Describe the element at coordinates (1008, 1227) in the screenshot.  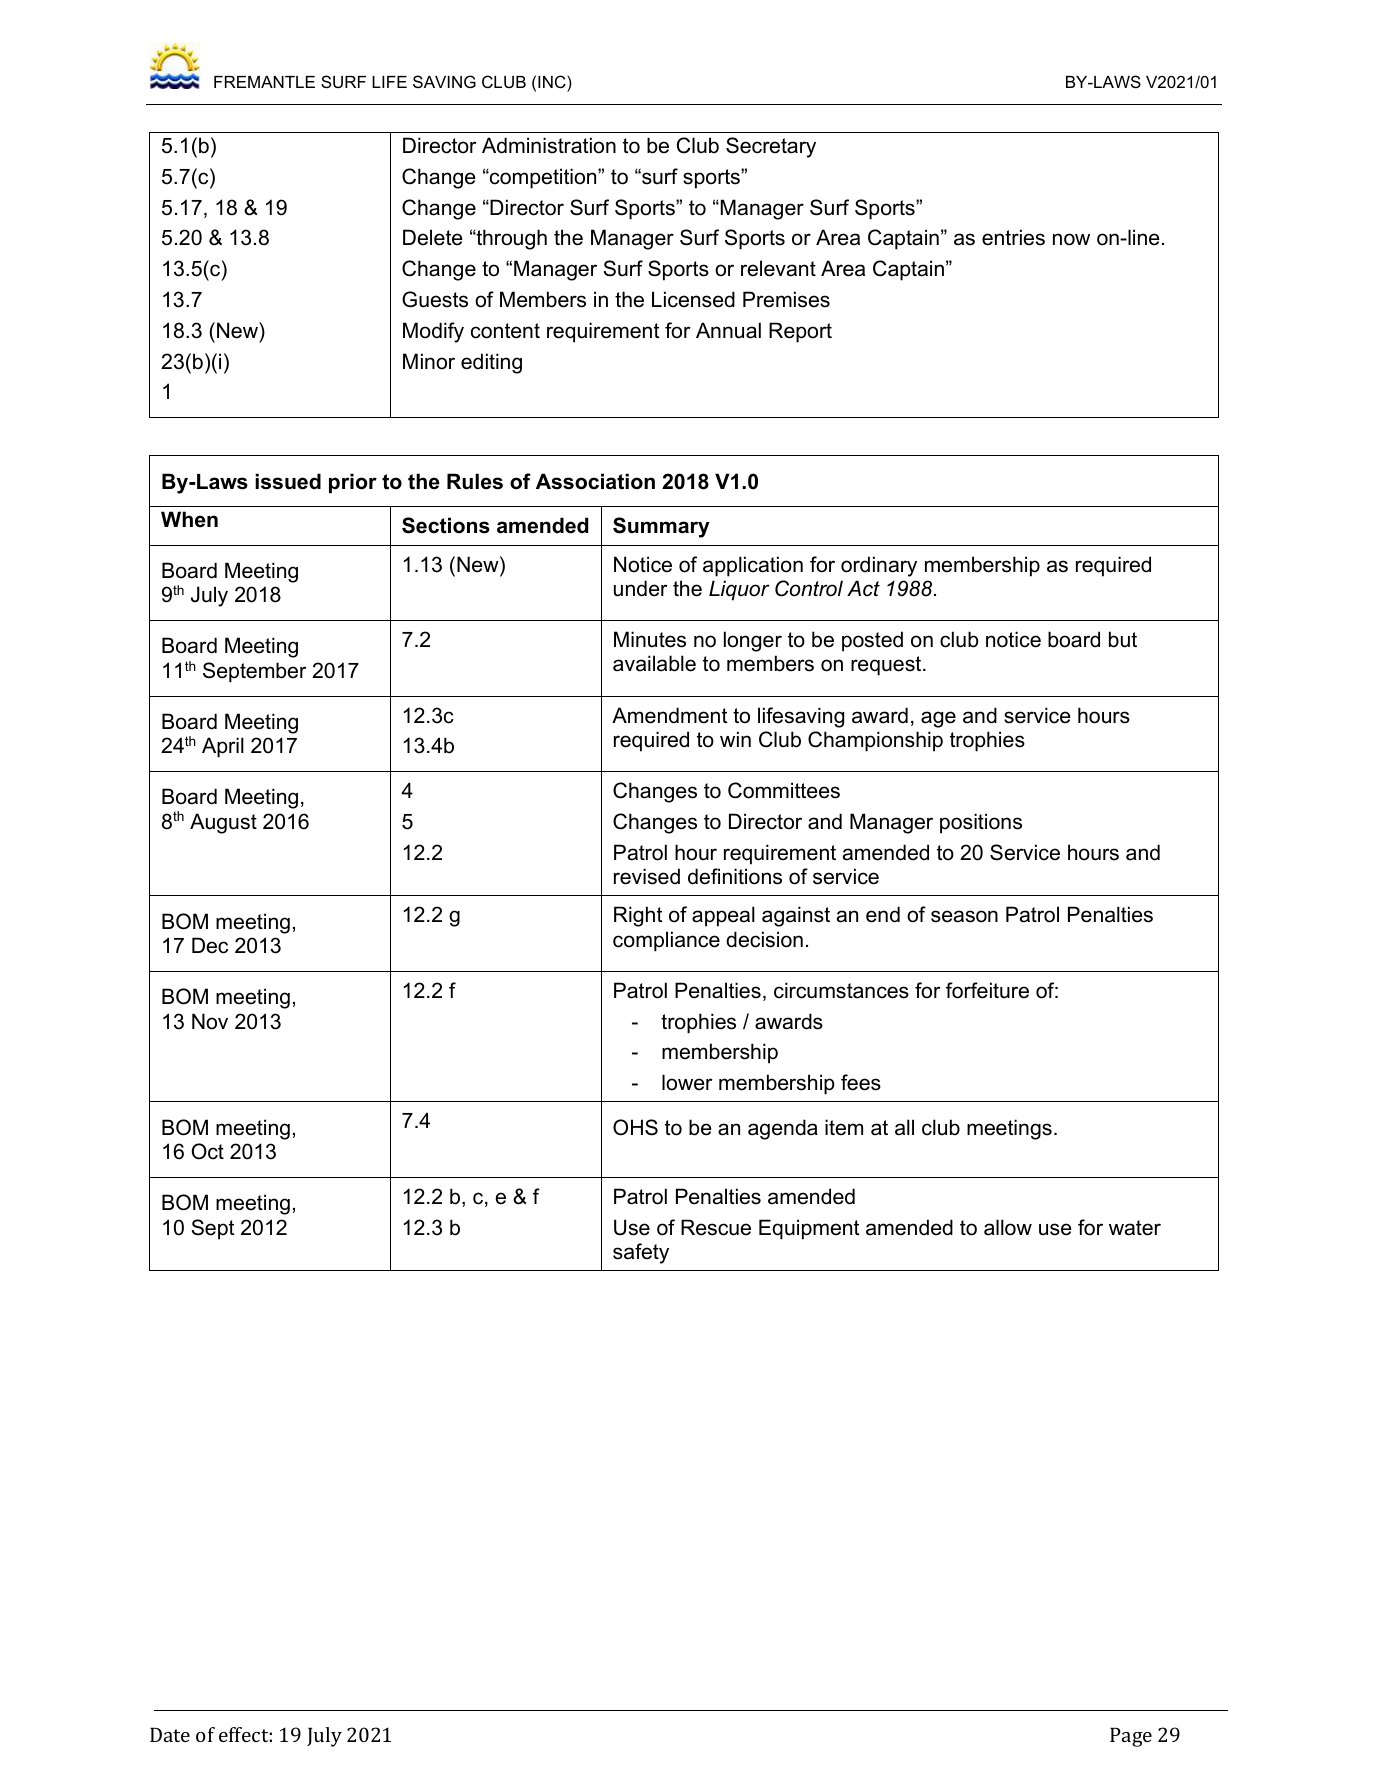
I see `allow` at that location.
